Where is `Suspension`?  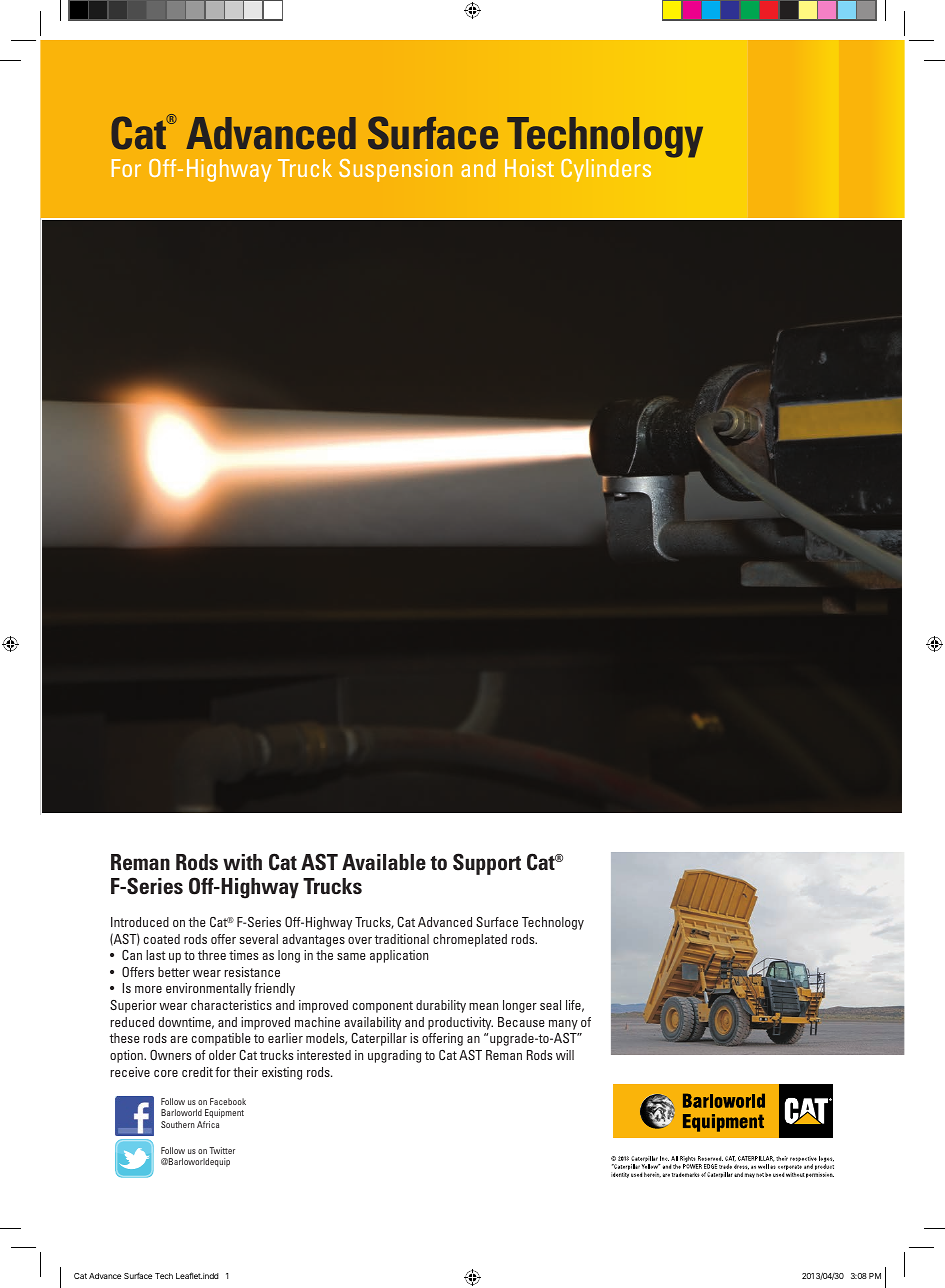 Suspension is located at coordinates (395, 170).
